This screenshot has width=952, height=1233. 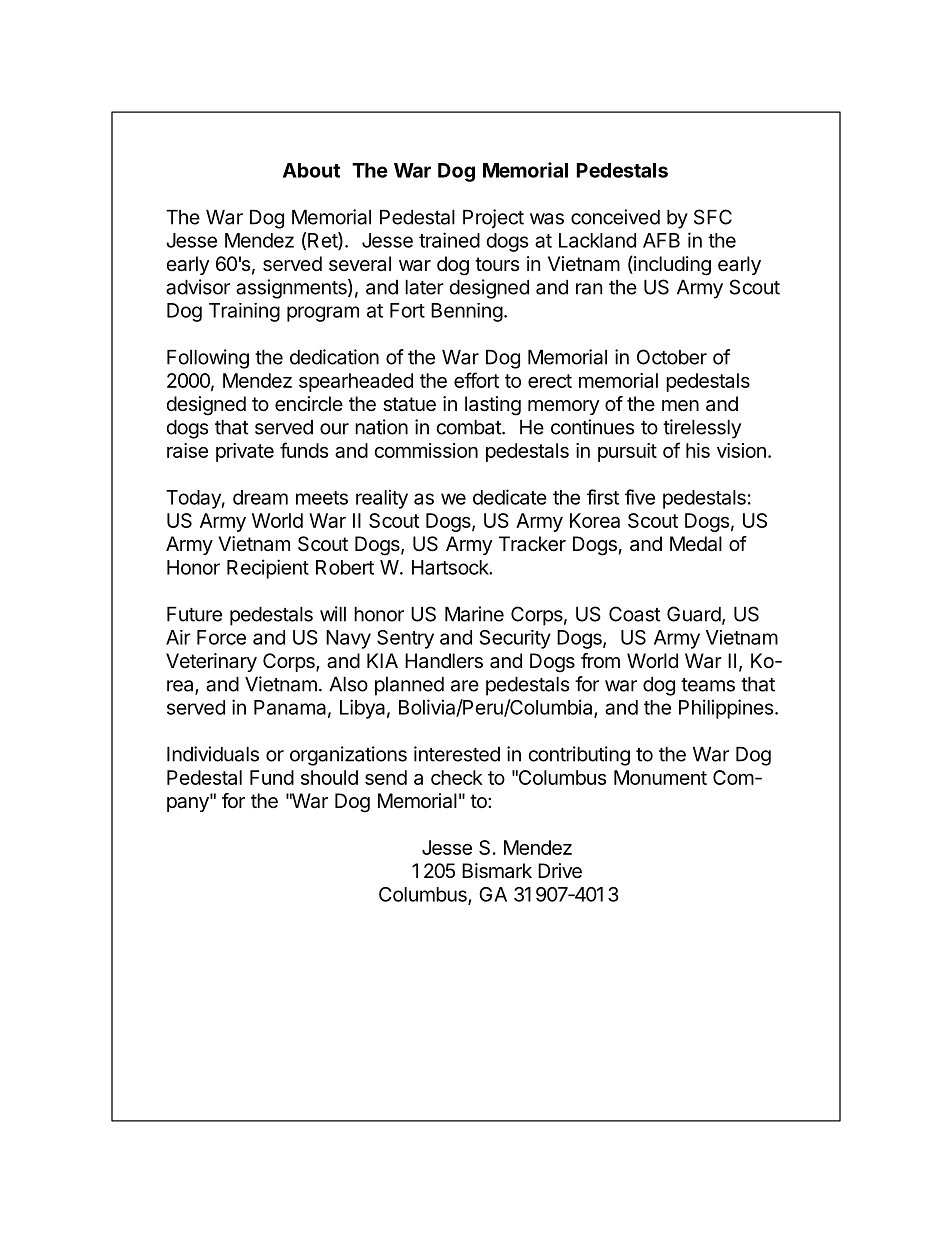 I want to click on dedicate, so click(x=510, y=497).
